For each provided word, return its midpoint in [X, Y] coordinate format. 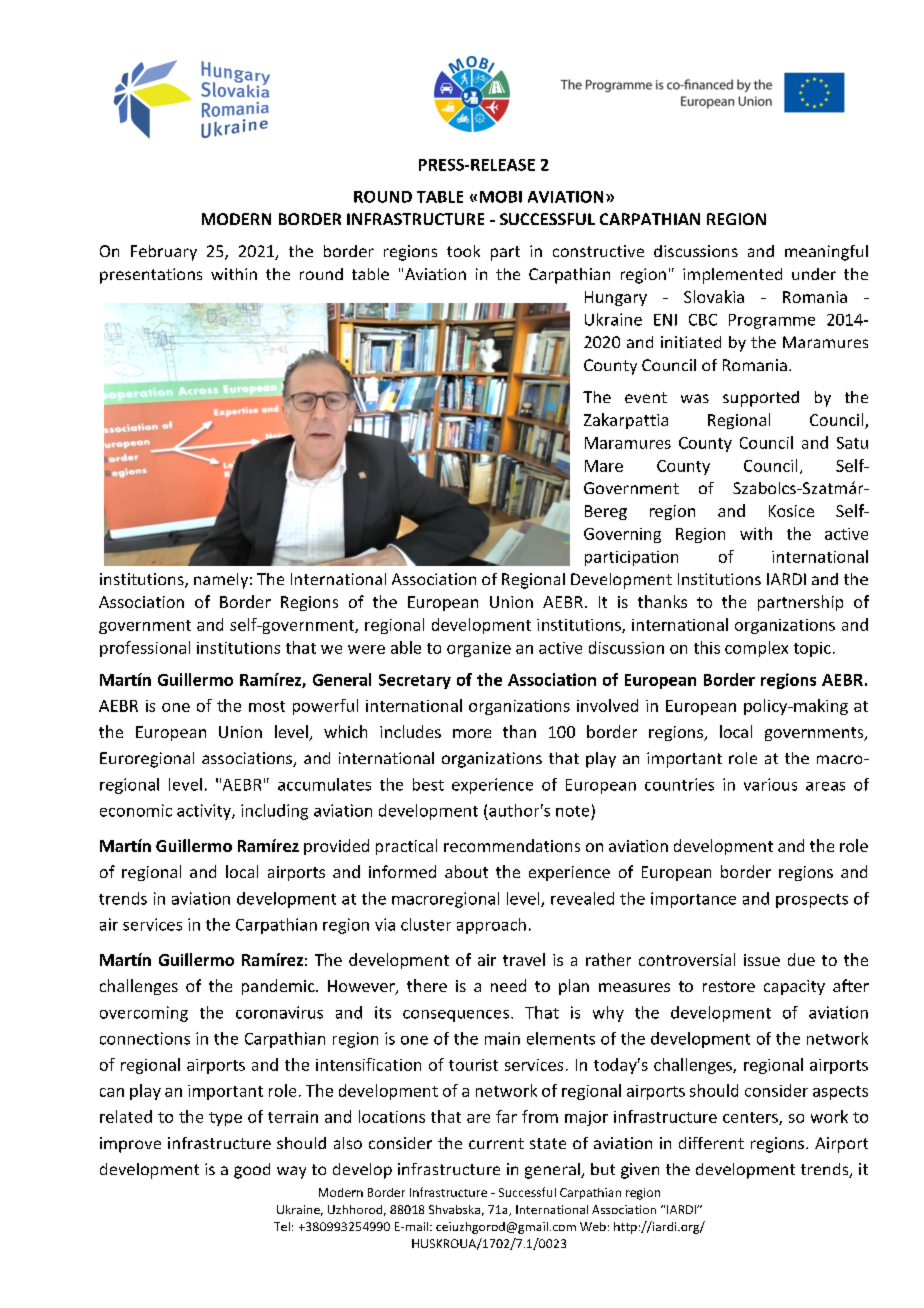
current [496, 1143]
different [711, 1143]
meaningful [826, 253]
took [463, 251]
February [164, 253]
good [252, 1171]
